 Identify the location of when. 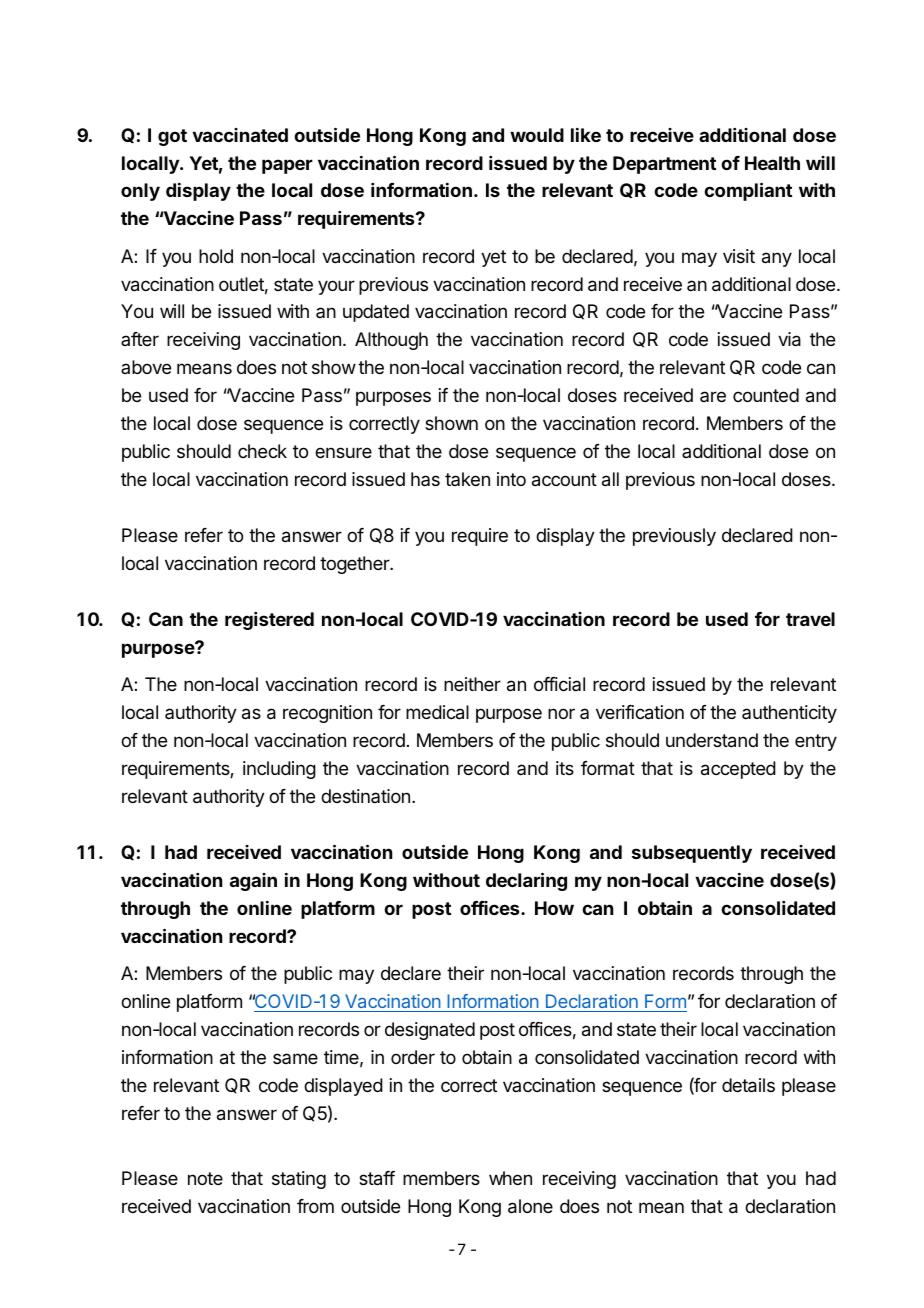
(510, 1178).
